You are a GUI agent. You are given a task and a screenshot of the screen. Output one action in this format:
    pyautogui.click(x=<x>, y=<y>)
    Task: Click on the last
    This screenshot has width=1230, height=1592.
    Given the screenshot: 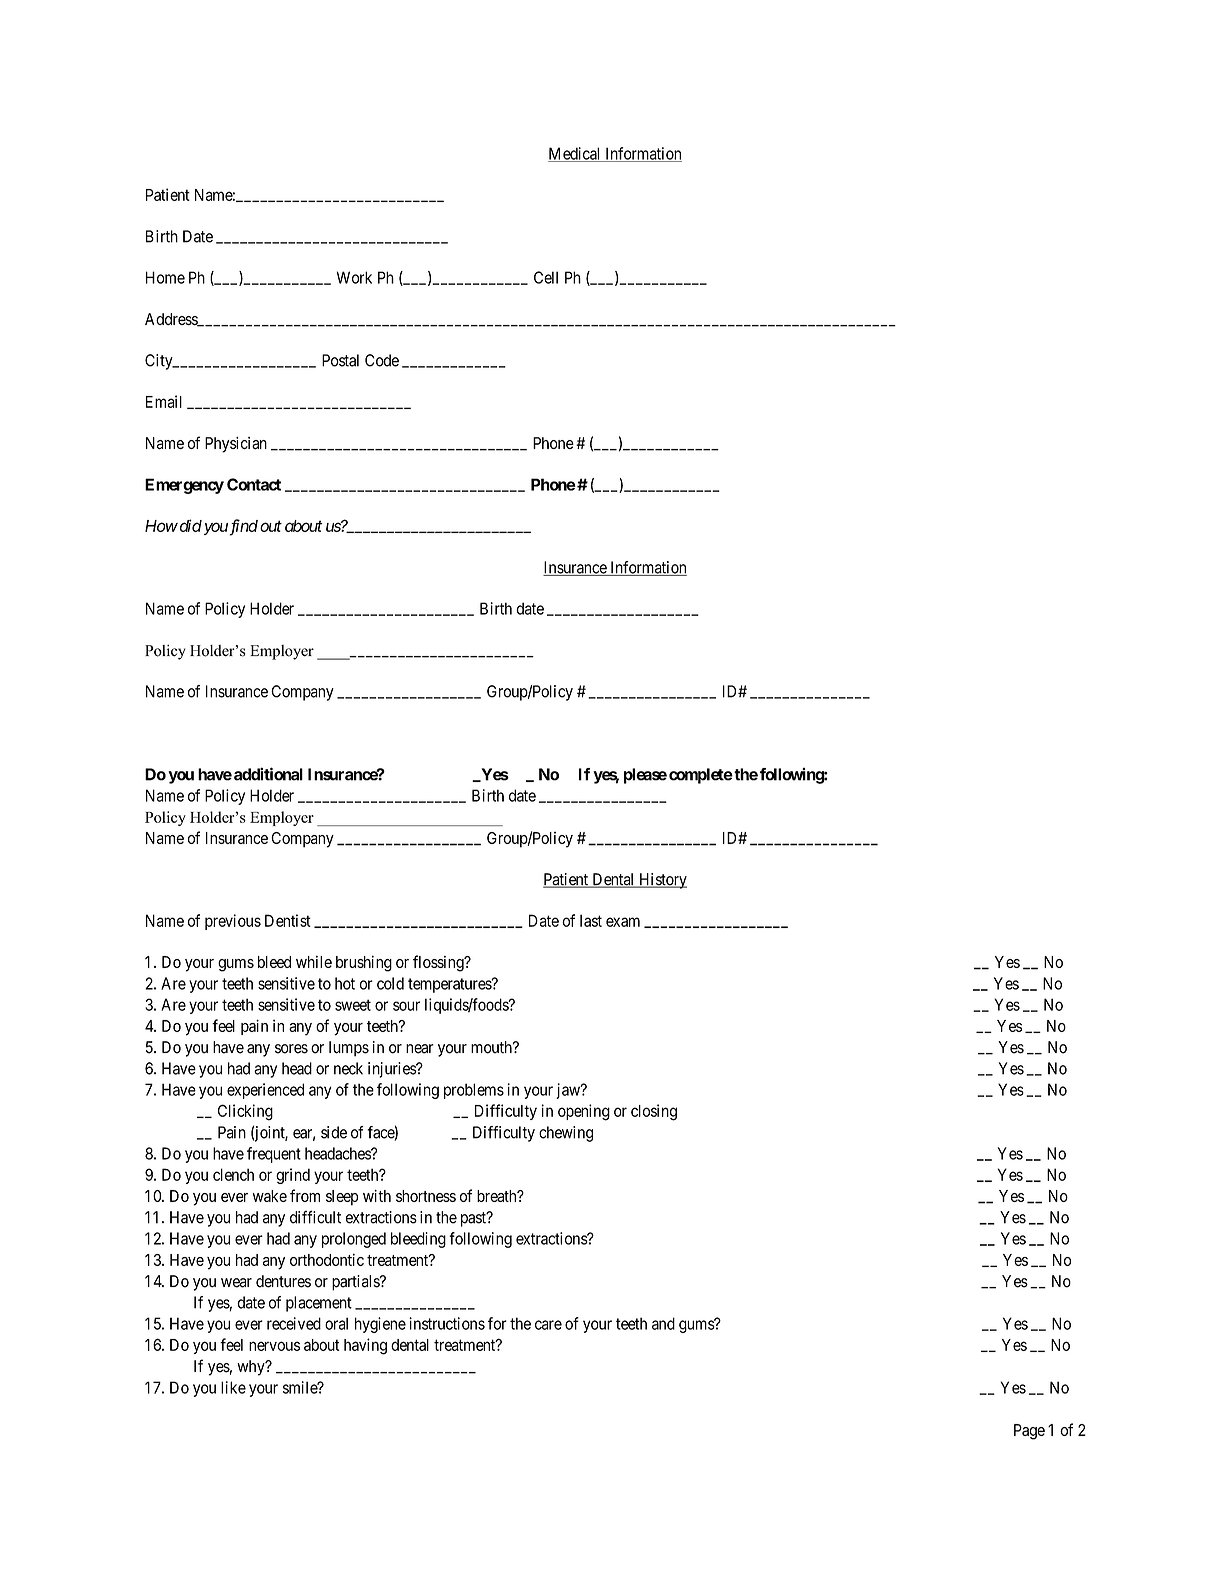 What is the action you would take?
    pyautogui.click(x=591, y=920)
